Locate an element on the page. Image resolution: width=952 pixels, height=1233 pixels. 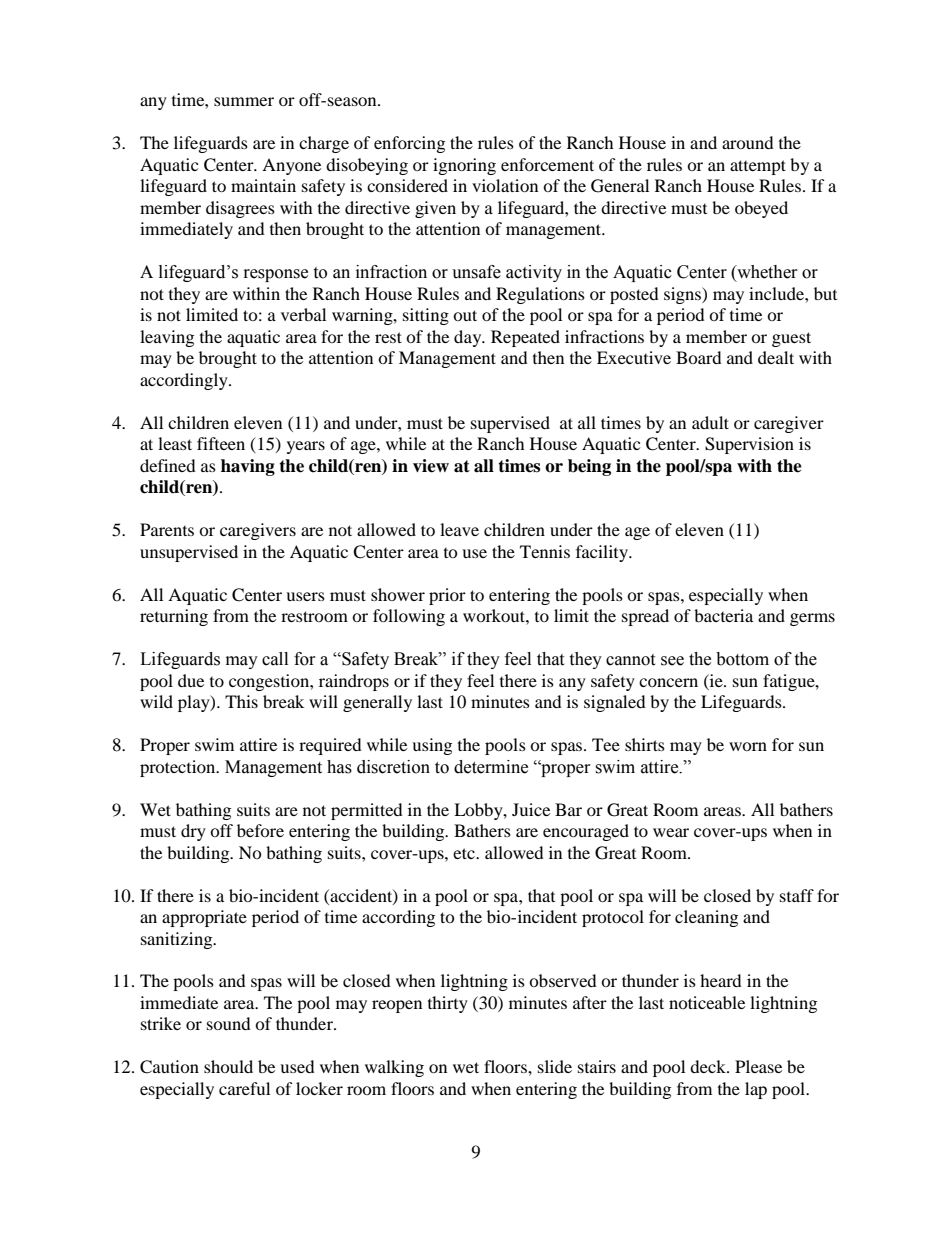
worn is located at coordinates (748, 746).
